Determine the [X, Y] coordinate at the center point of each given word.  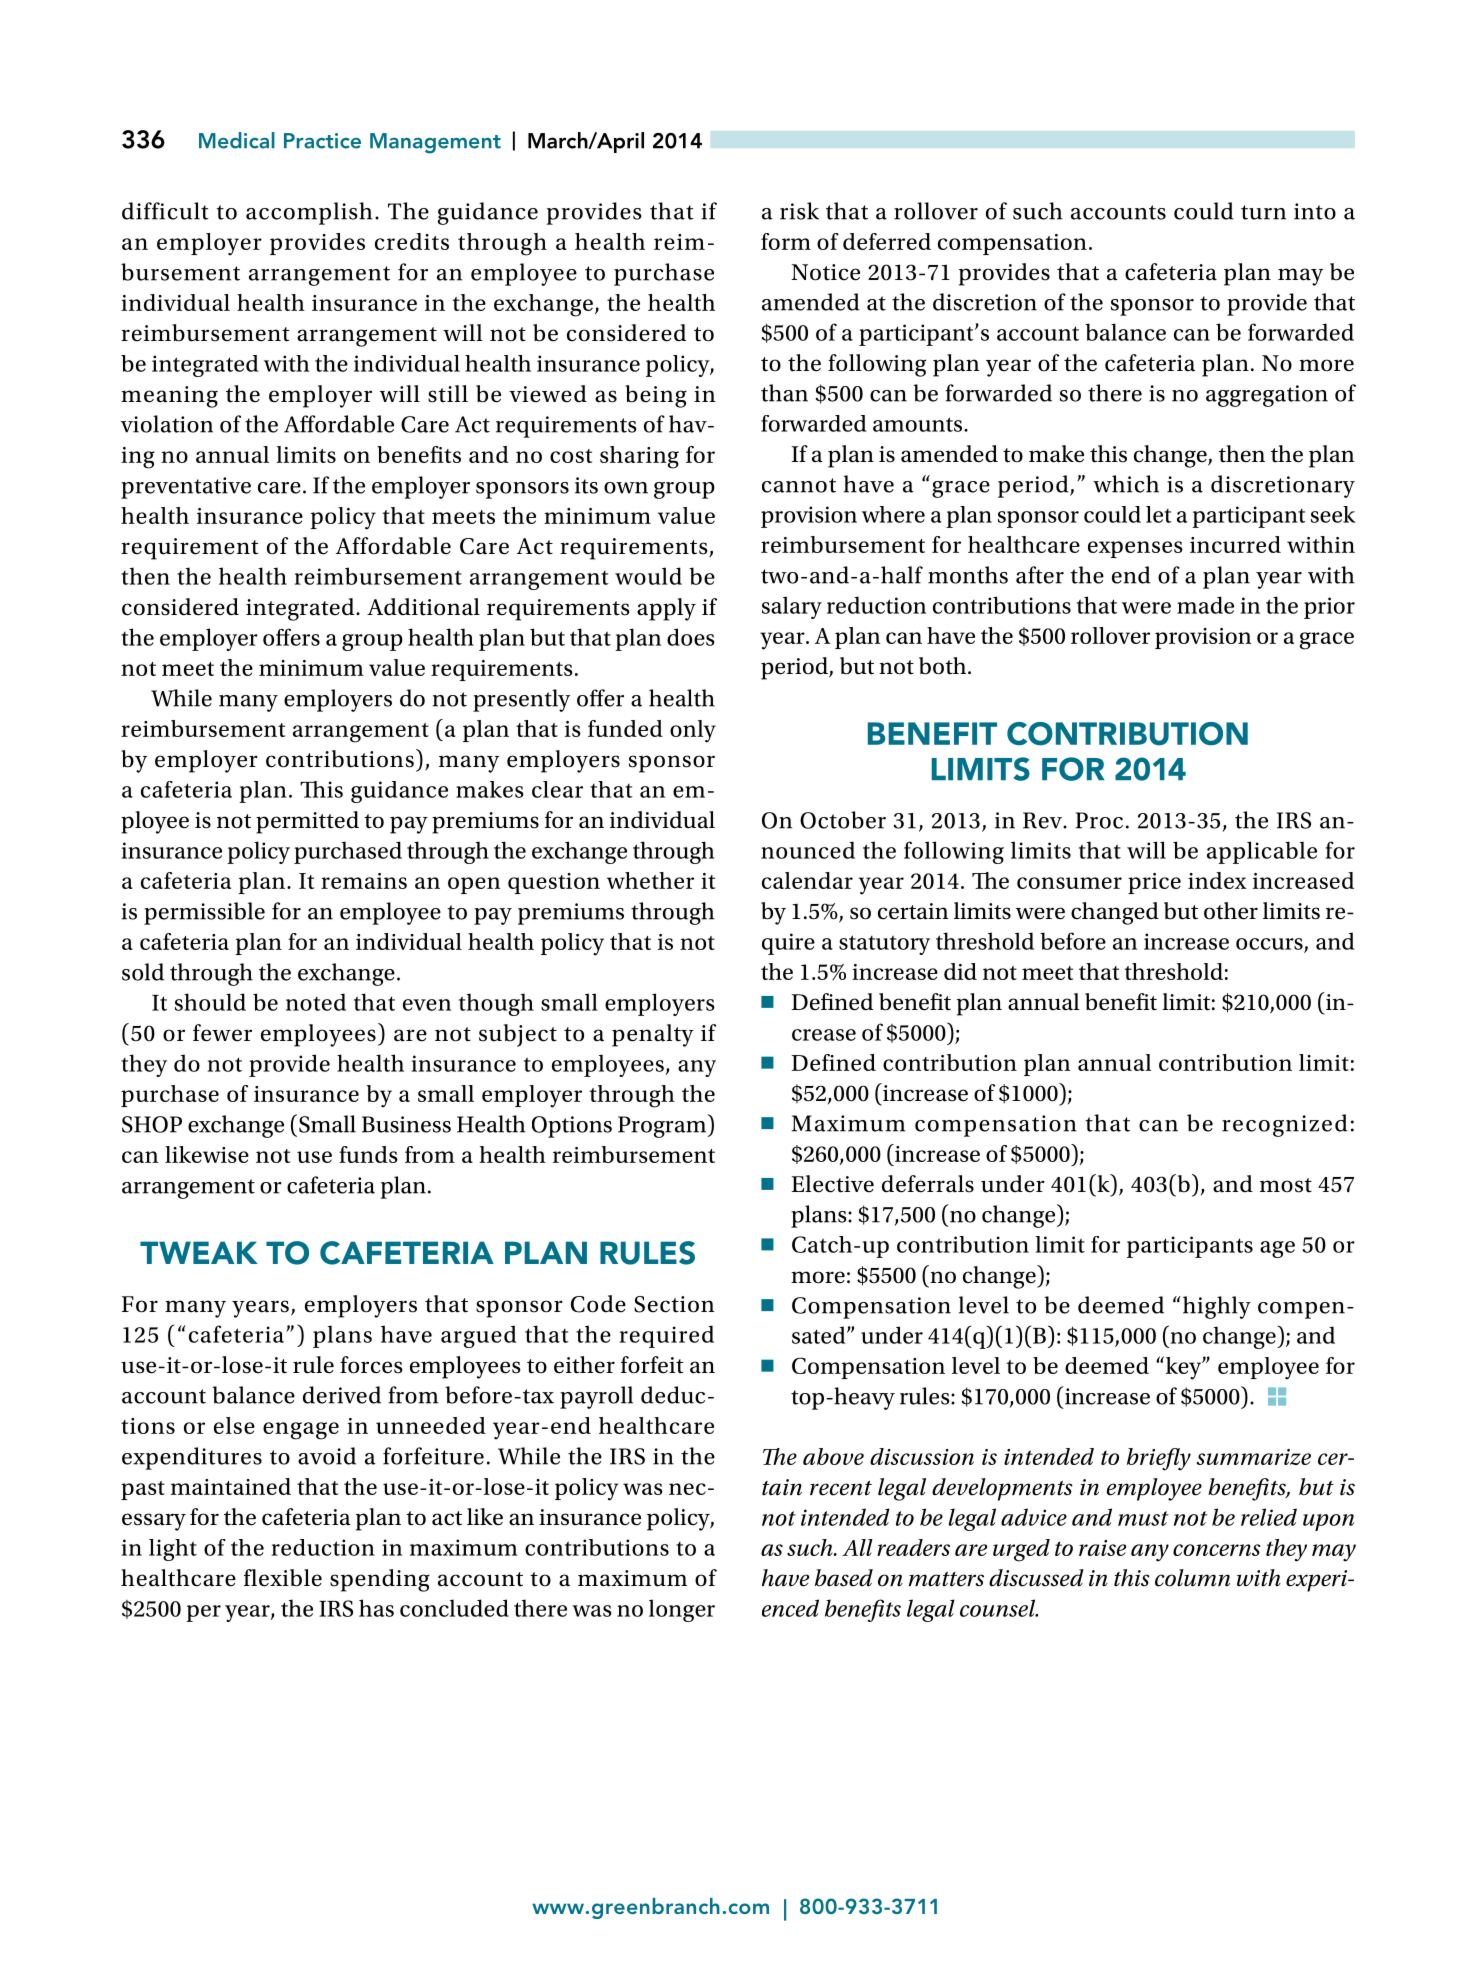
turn [1263, 212]
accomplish [309, 213]
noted [316, 1002]
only [693, 731]
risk [799, 211]
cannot [799, 485]
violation [167, 424]
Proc [1099, 820]
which [1126, 484]
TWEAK [199, 1252]
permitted [307, 822]
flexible [283, 1578]
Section [674, 1304]
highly [1215, 1307]
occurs [1270, 945]
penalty [653, 1035]
